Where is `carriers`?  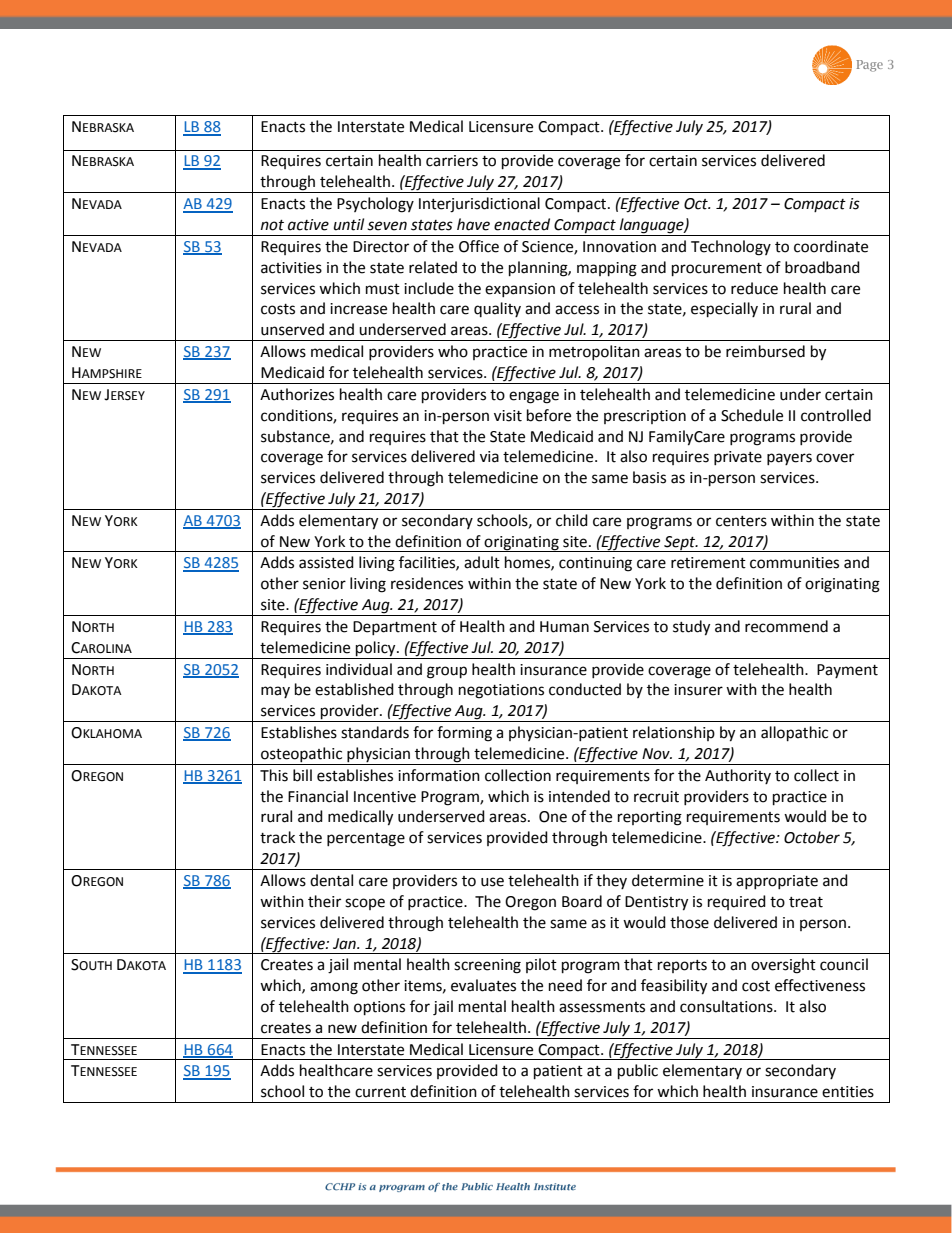 carriers is located at coordinates (452, 161).
